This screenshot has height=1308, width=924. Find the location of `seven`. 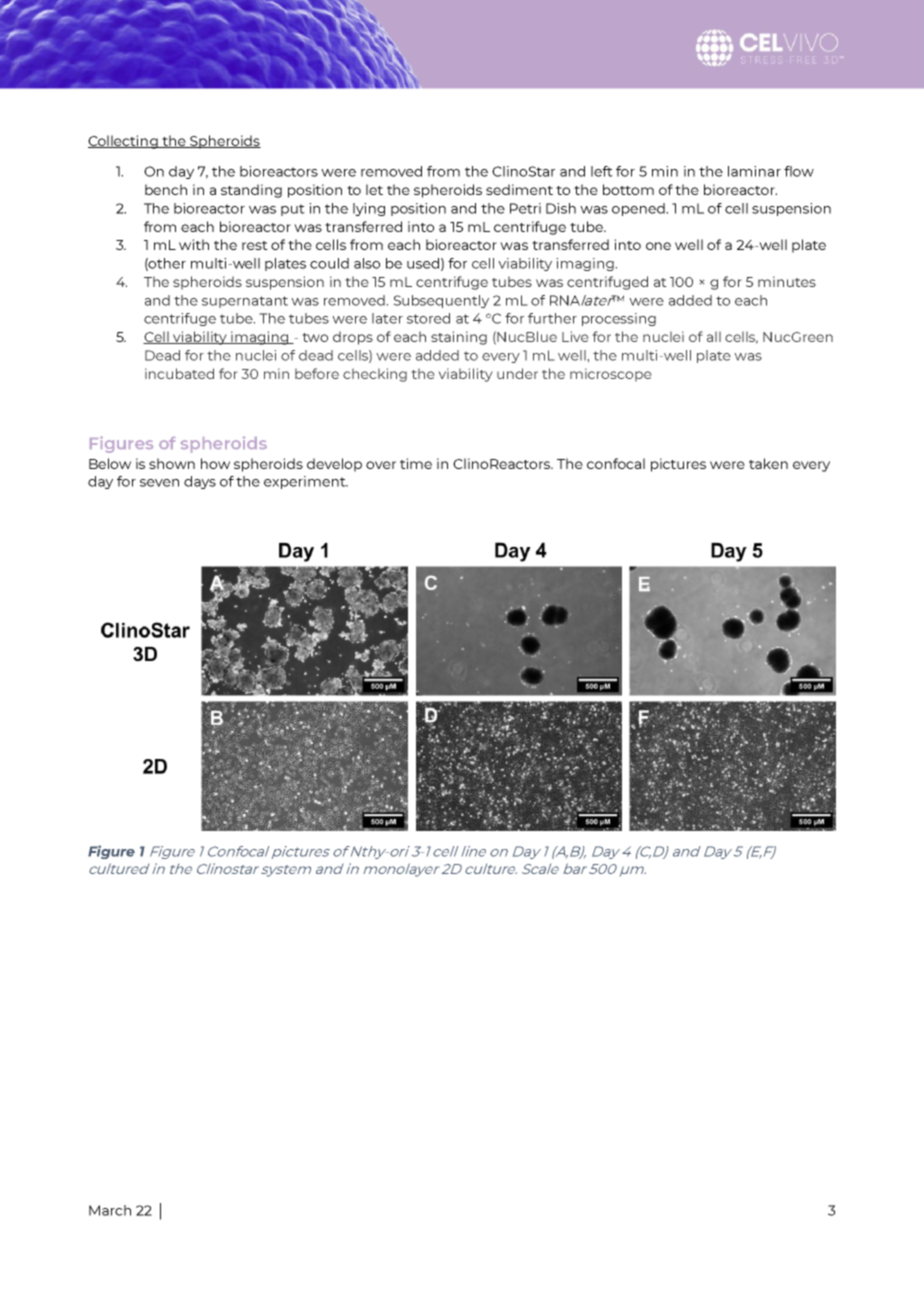

seven is located at coordinates (159, 483).
